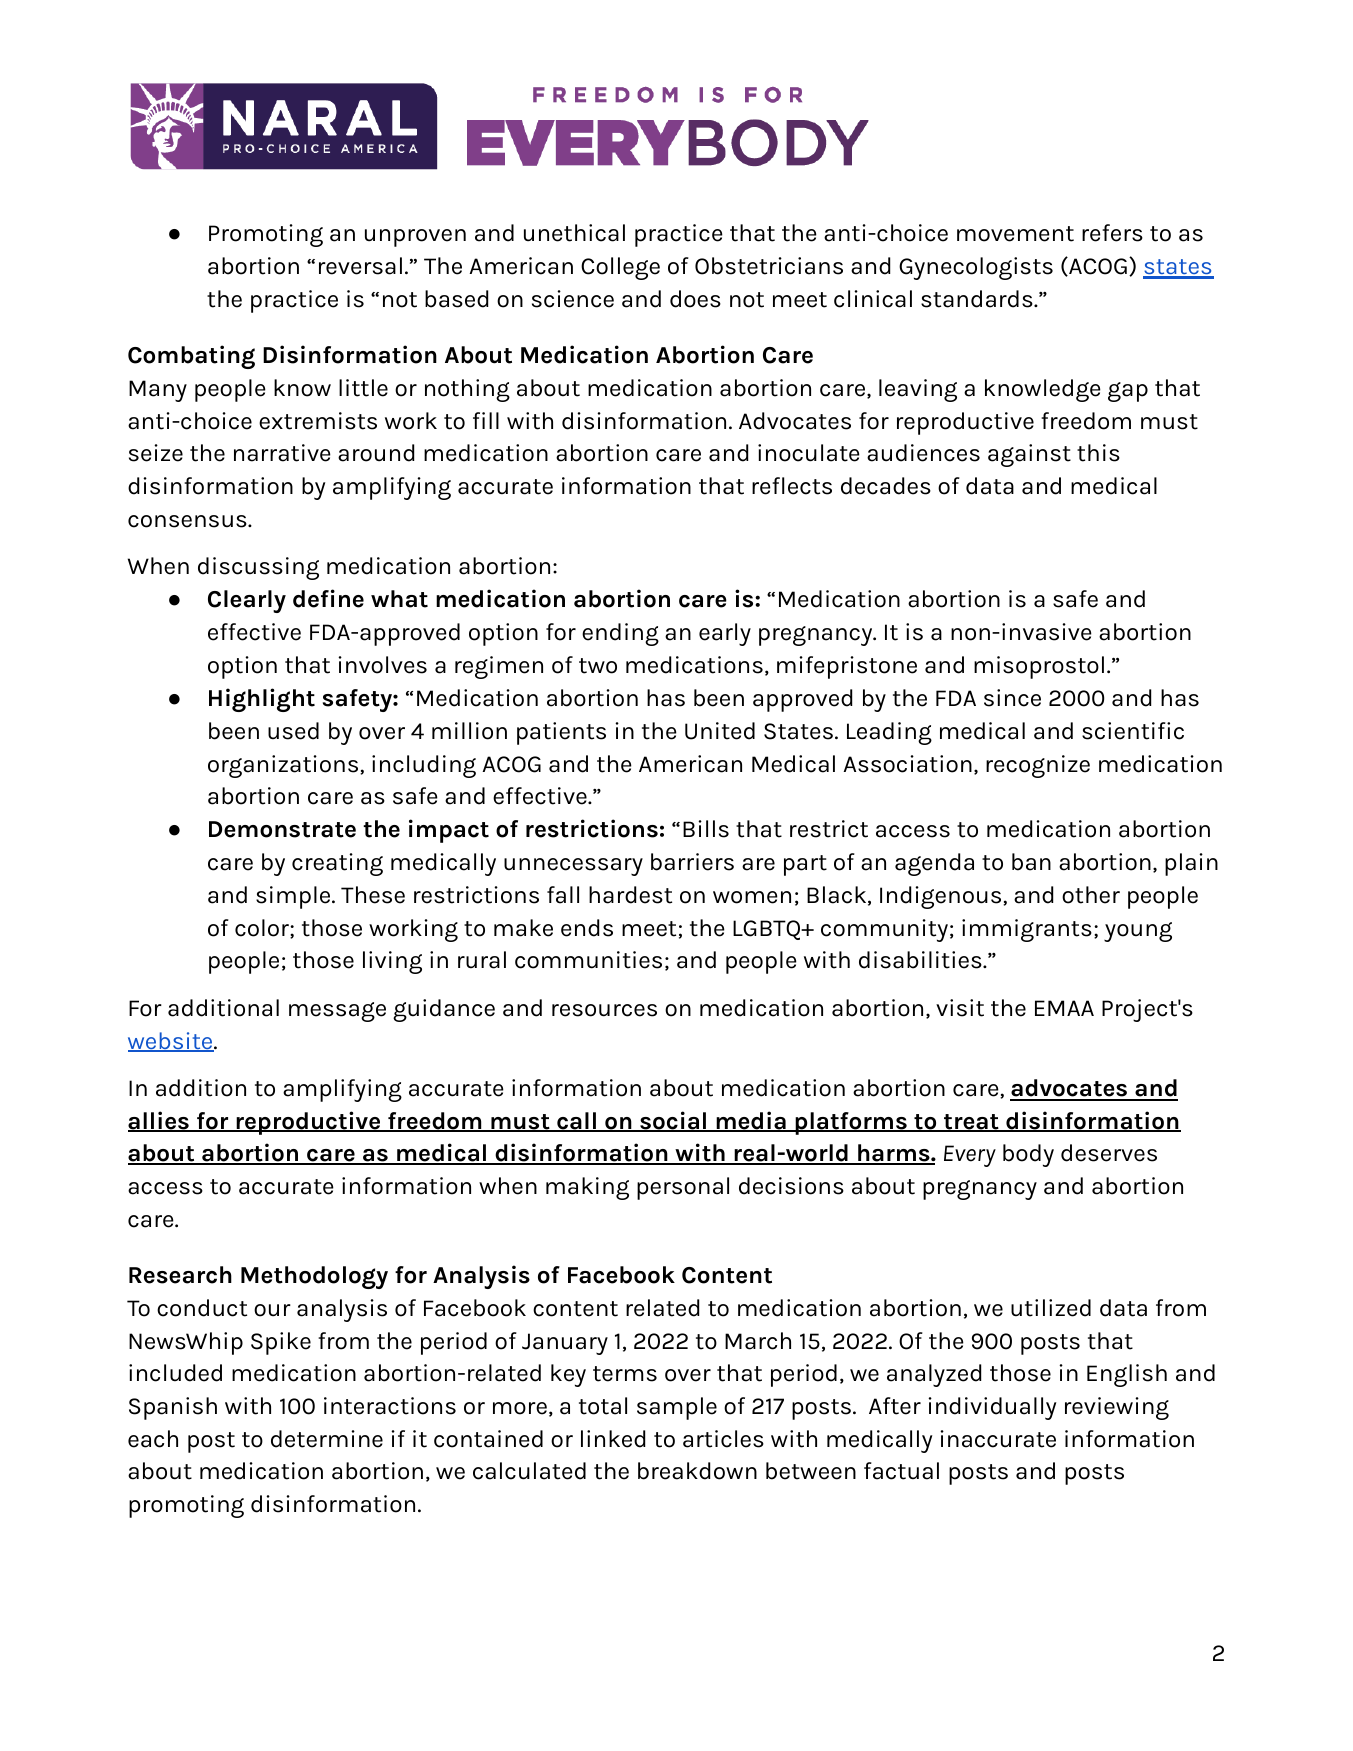 This document has width=1353, height=1751. I want to click on refers, so click(1112, 233).
